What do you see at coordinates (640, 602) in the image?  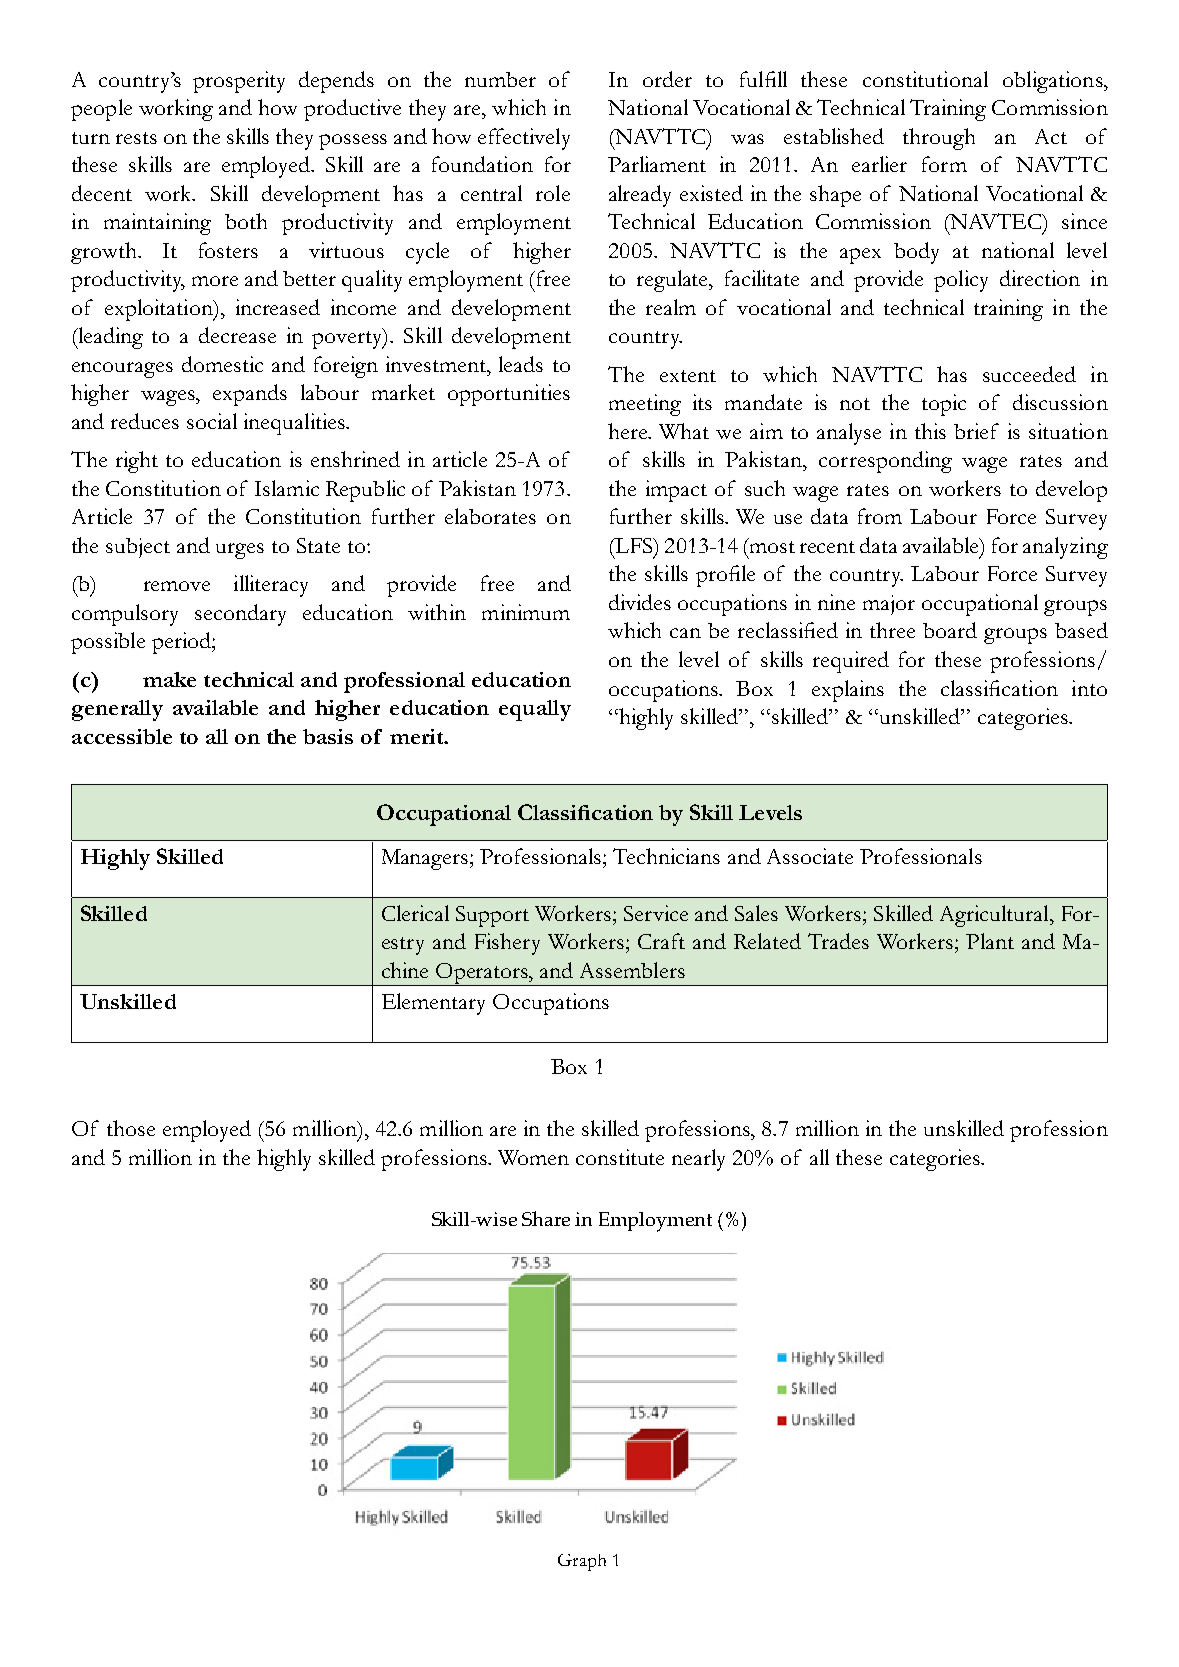 I see `divides` at bounding box center [640, 602].
